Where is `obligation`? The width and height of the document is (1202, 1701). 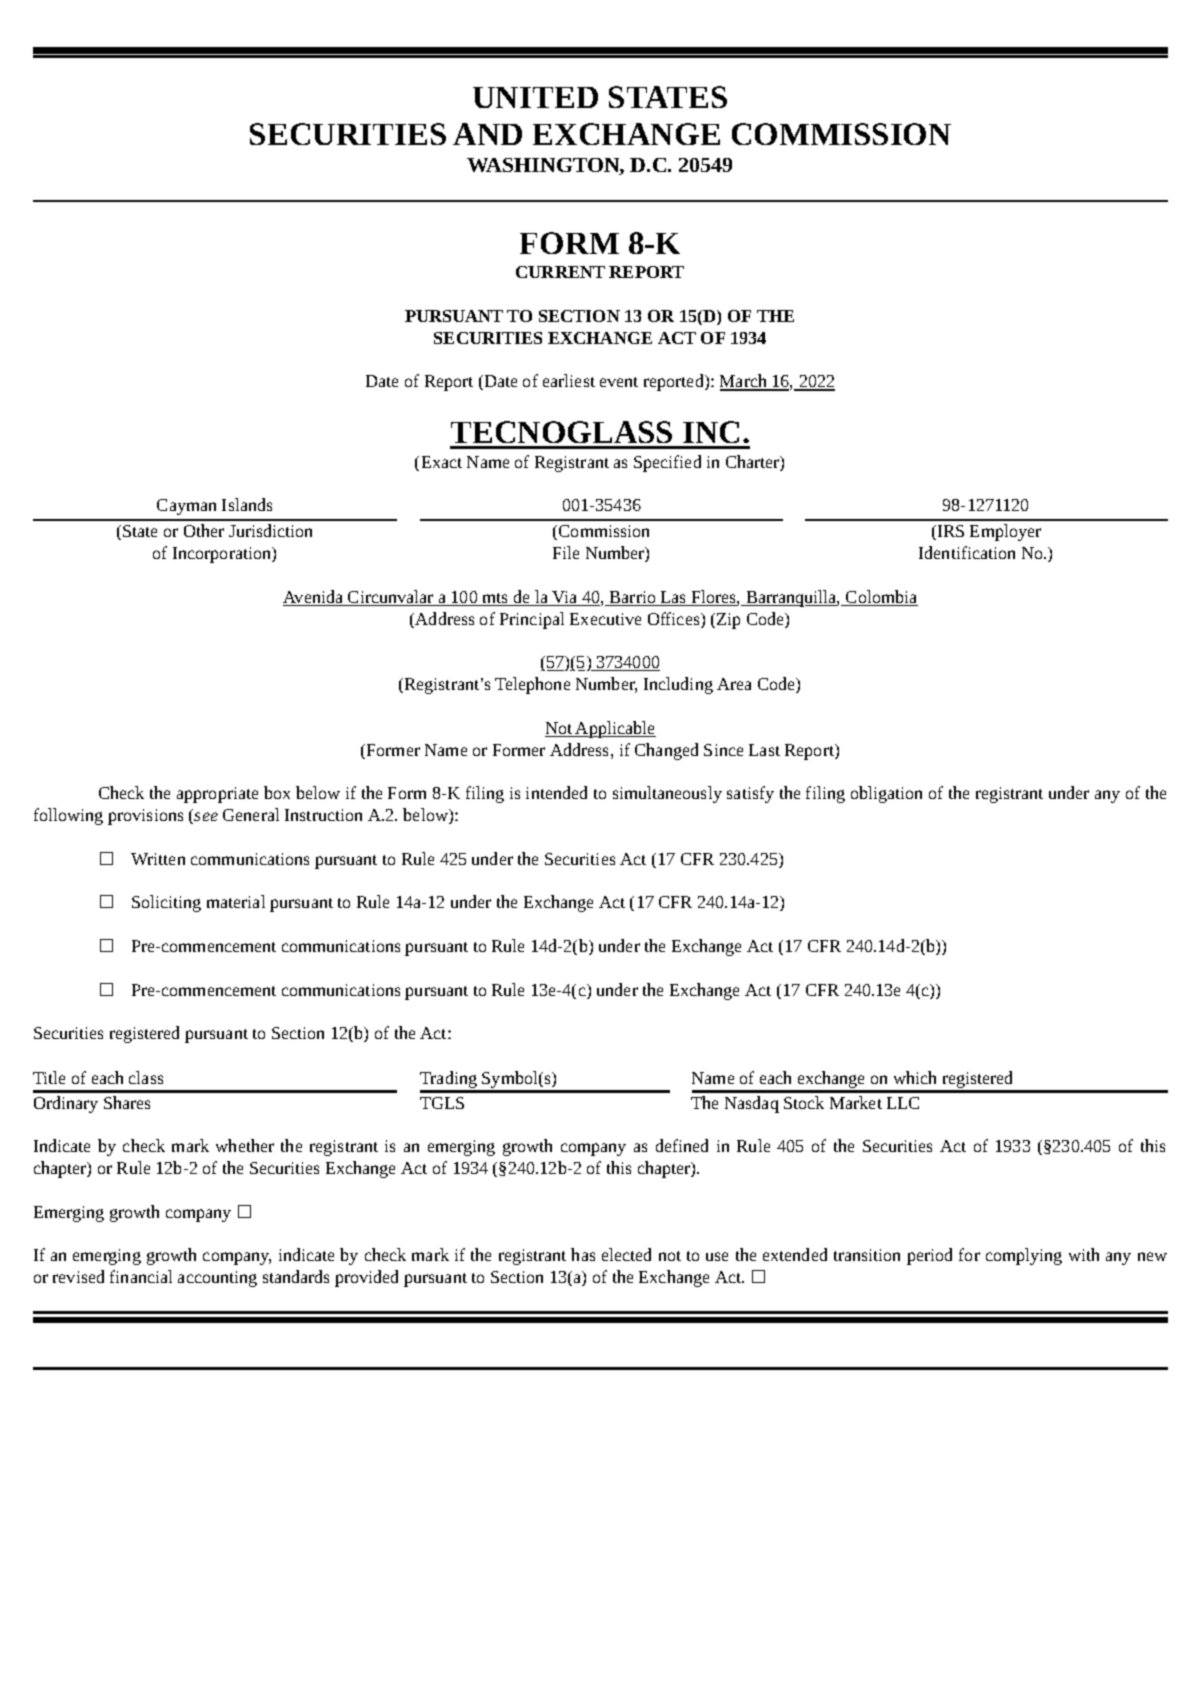 obligation is located at coordinates (886, 794).
